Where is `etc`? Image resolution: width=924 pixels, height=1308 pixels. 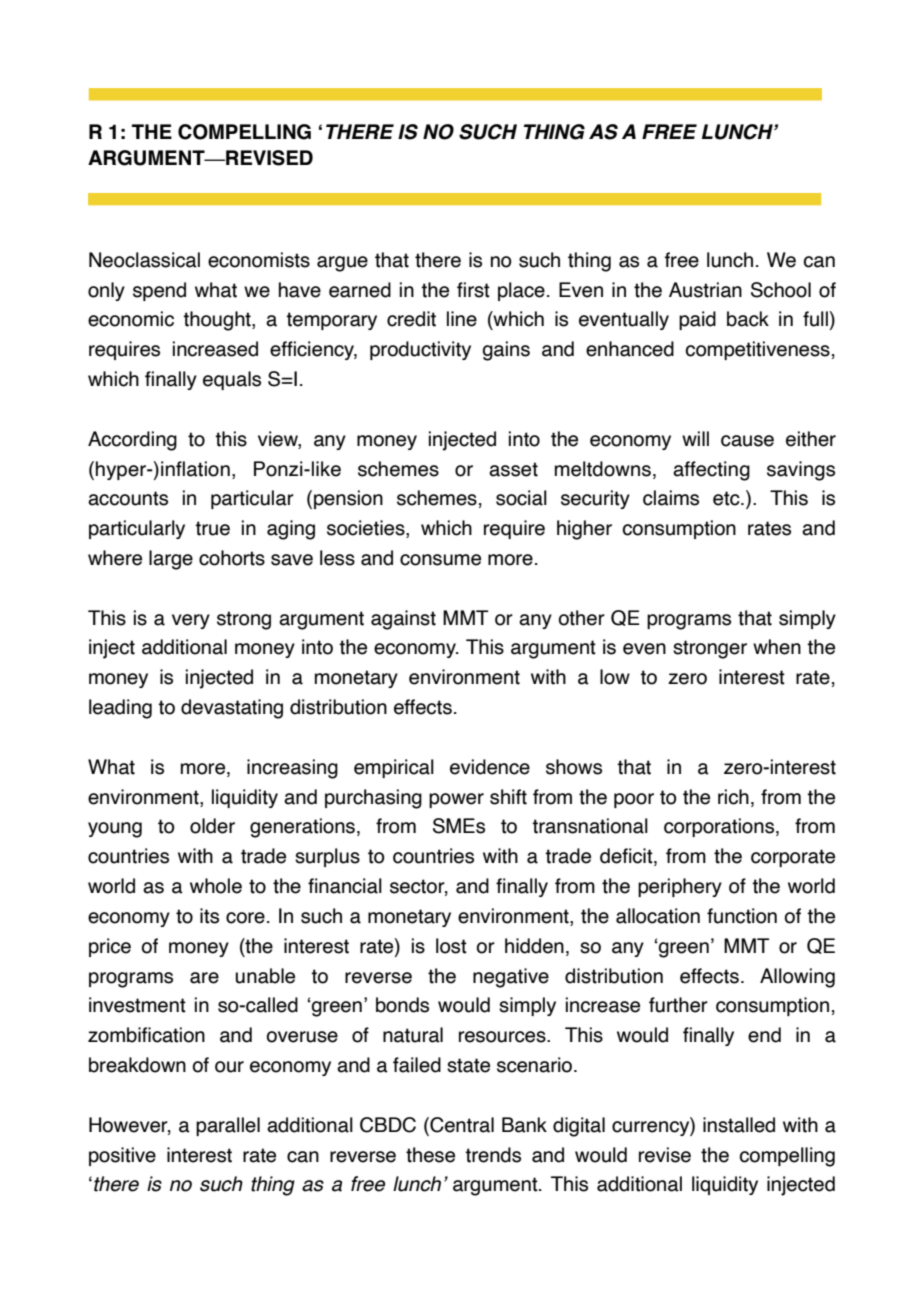
etc is located at coordinates (727, 498).
